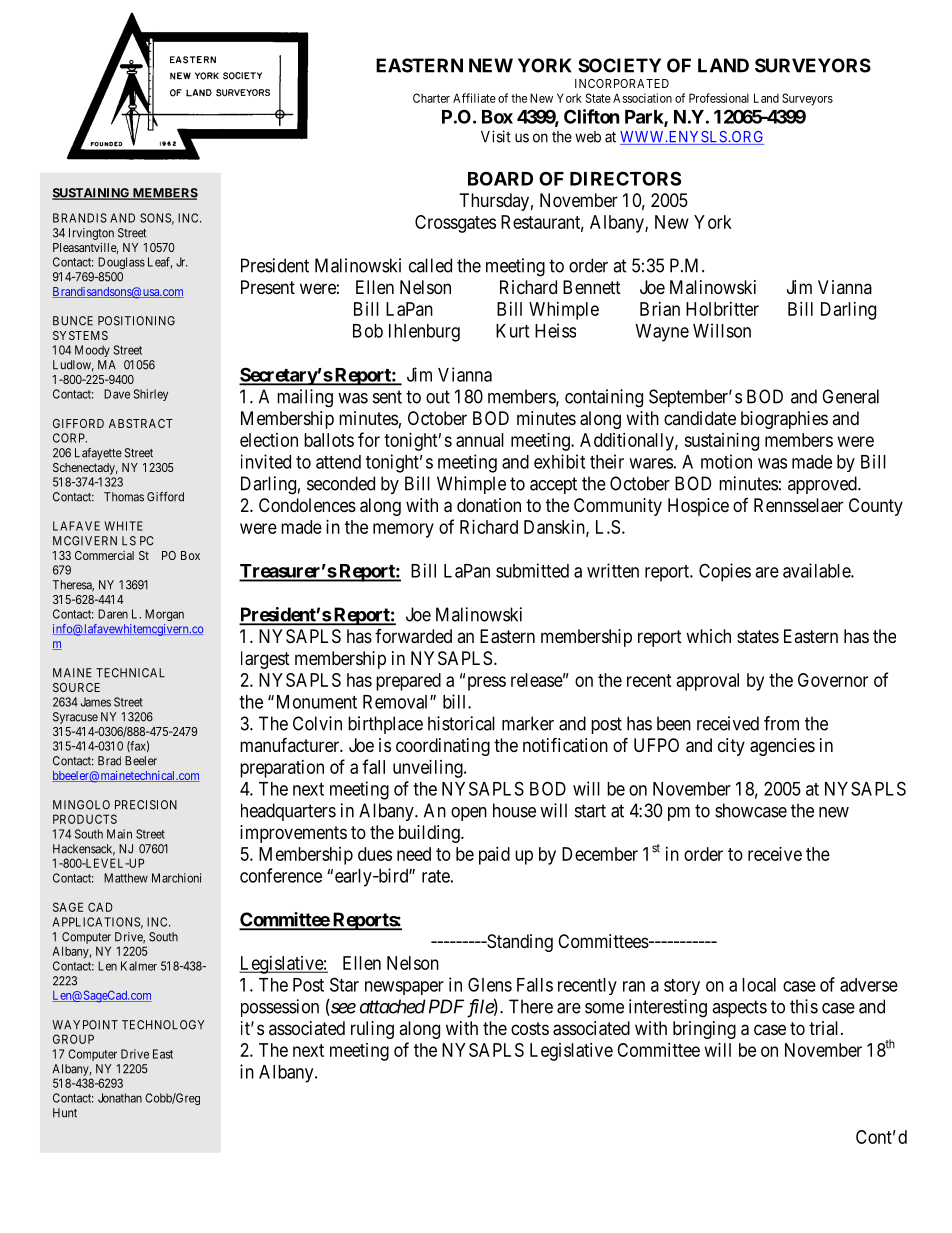 This screenshot has height=1233, width=952. I want to click on Jonathan, so click(120, 1098).
